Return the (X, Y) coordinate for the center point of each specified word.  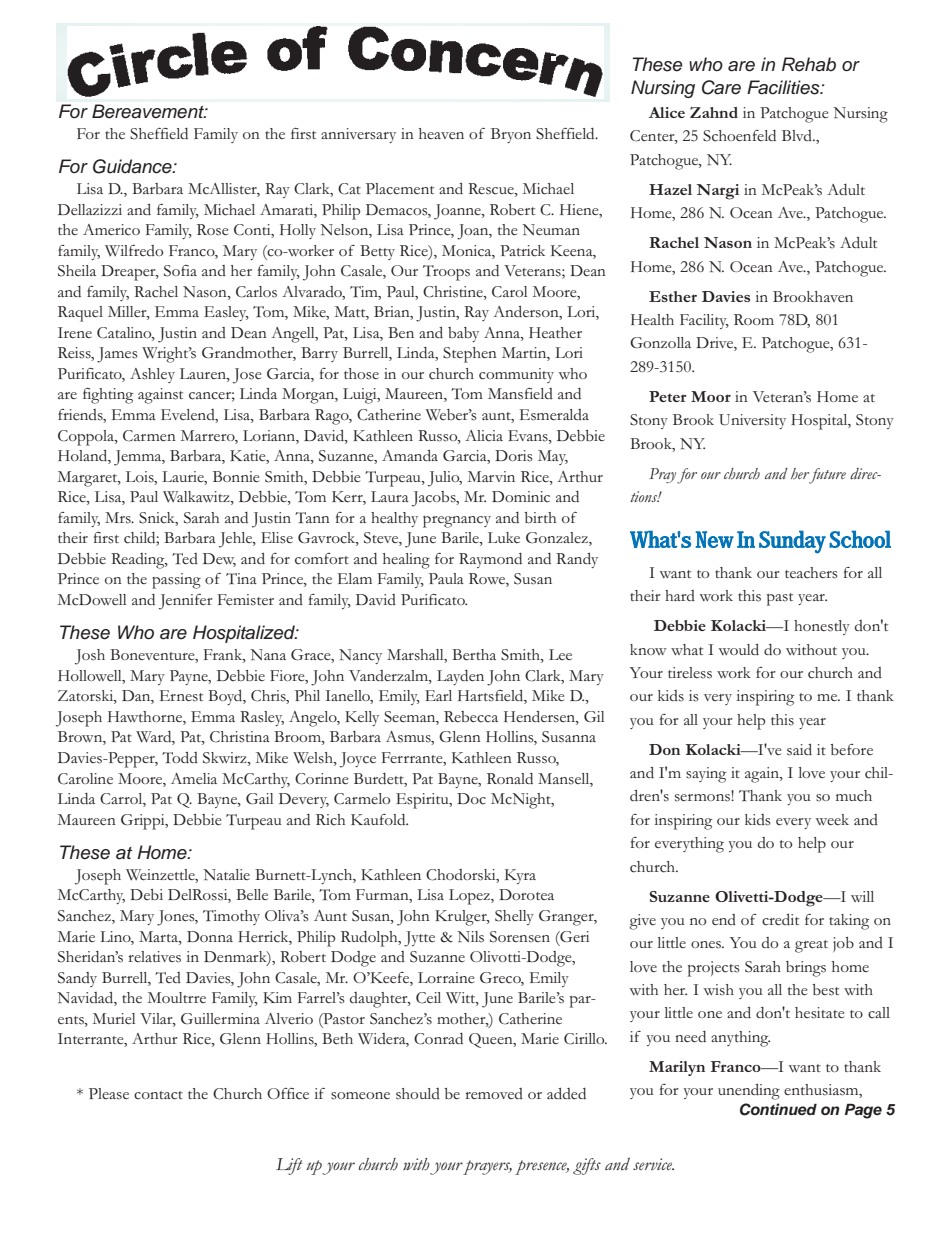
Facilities (784, 87)
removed (494, 1093)
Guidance (133, 166)
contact (158, 1095)
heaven (441, 133)
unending (749, 1092)
